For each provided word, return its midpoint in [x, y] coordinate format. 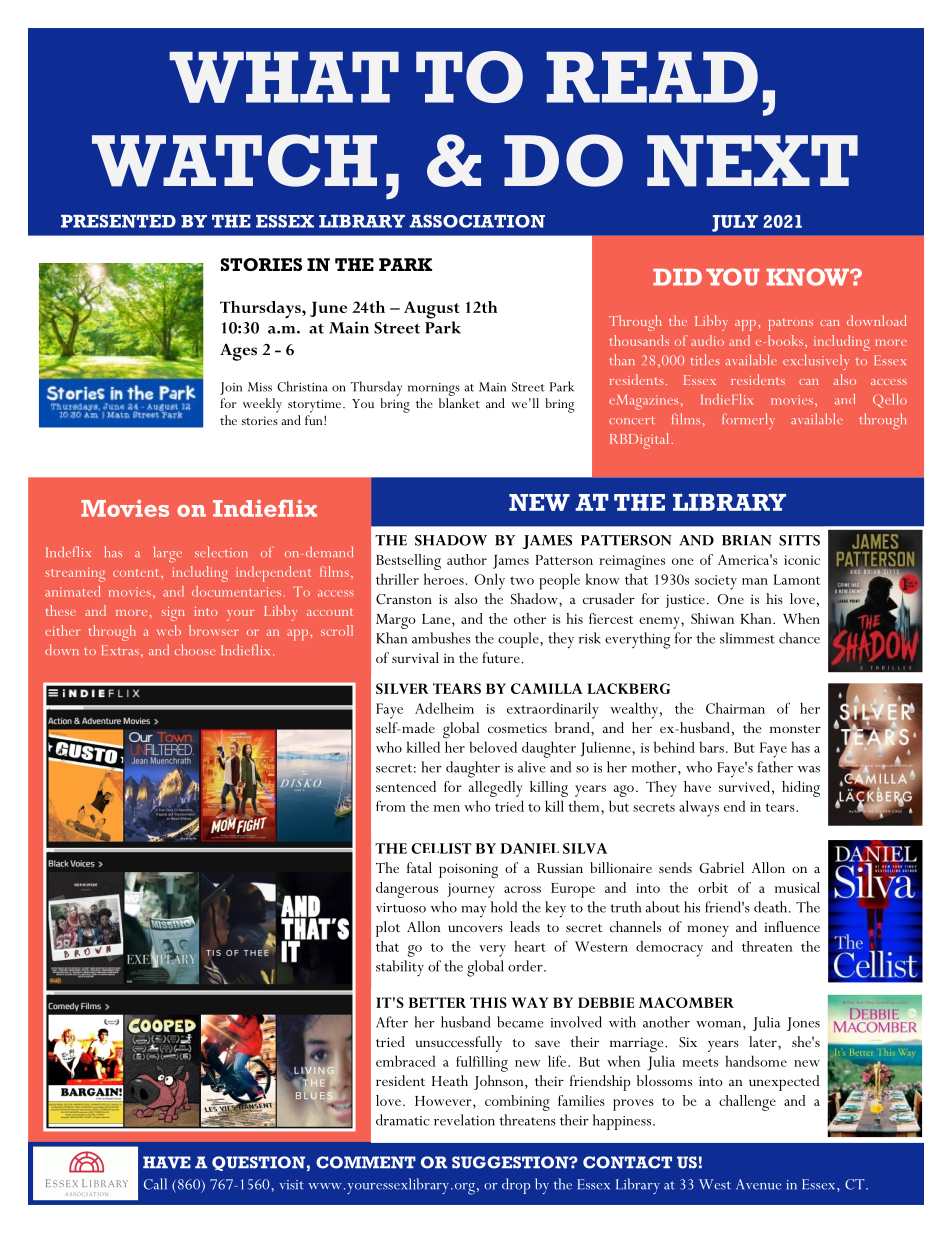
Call [155, 1184]
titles [705, 359]
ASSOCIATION [477, 221]
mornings [434, 389]
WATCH [234, 160]
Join [231, 388]
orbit [713, 887]
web [169, 630]
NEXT [752, 161]
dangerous [407, 890]
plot [388, 929]
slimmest [747, 638]
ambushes [441, 638]
